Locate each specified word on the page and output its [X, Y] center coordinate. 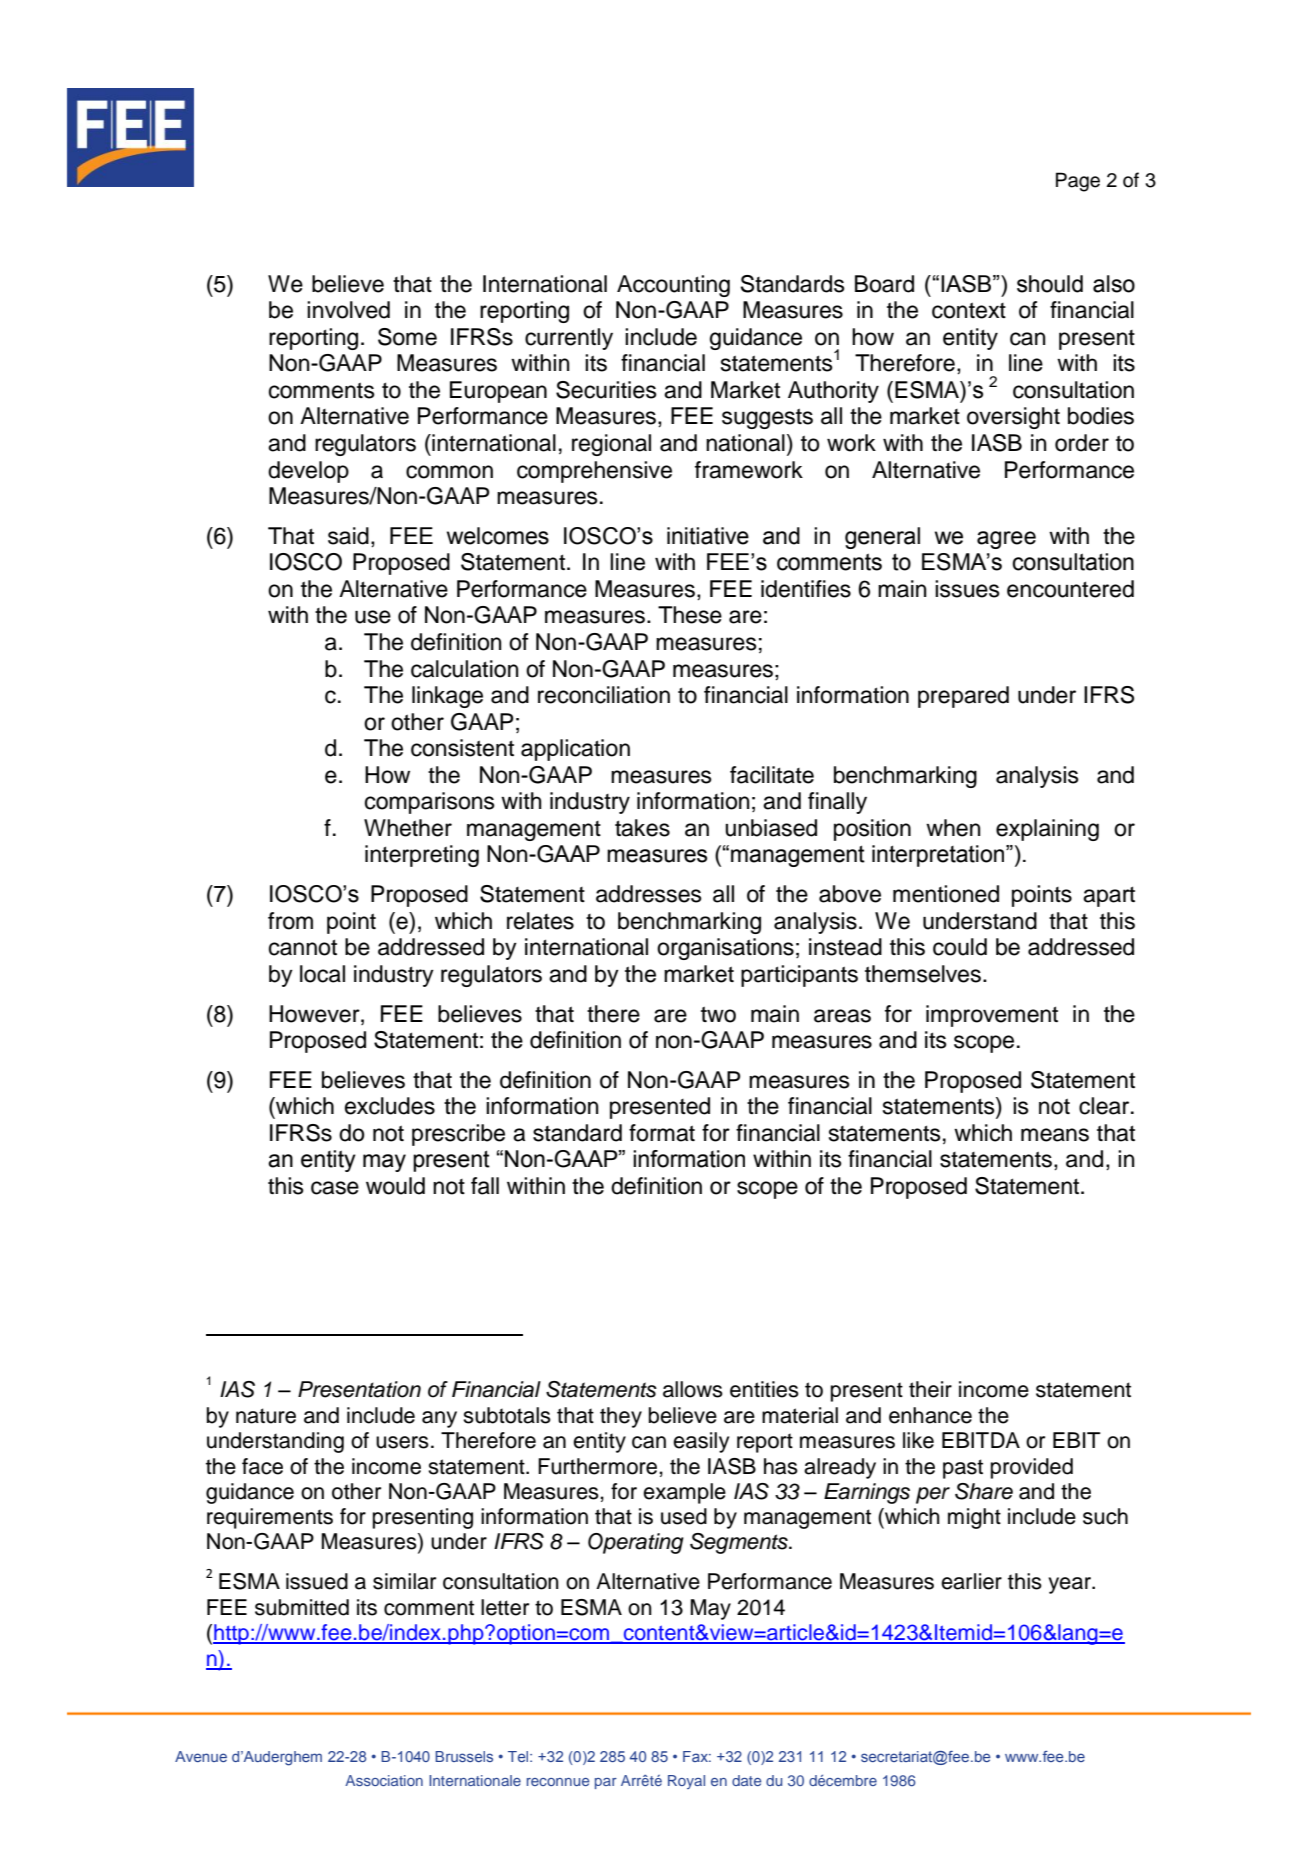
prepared [963, 697]
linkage [447, 697]
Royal [686, 1782]
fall [485, 1186]
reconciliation [604, 695]
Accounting [673, 286]
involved [348, 310]
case [335, 1188]
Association [384, 1780]
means [1055, 1135]
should [1050, 284]
